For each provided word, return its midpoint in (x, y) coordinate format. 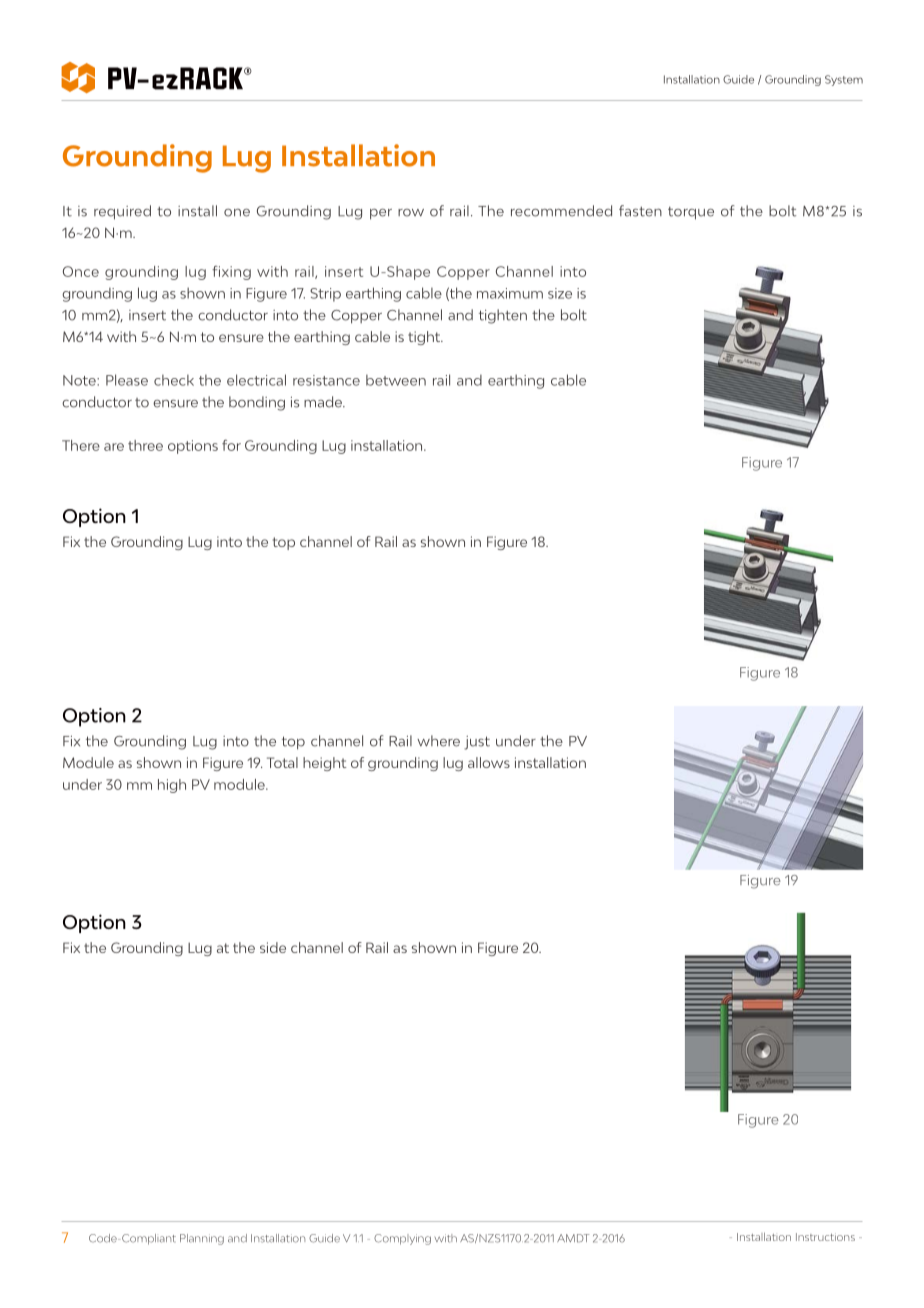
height (325, 764)
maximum (510, 293)
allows (489, 762)
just (477, 743)
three (145, 445)
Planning (202, 1239)
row (411, 213)
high (172, 786)
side (273, 947)
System (844, 80)
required (122, 212)
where (438, 741)
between (396, 380)
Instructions (825, 1237)
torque (691, 213)
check (174, 380)
